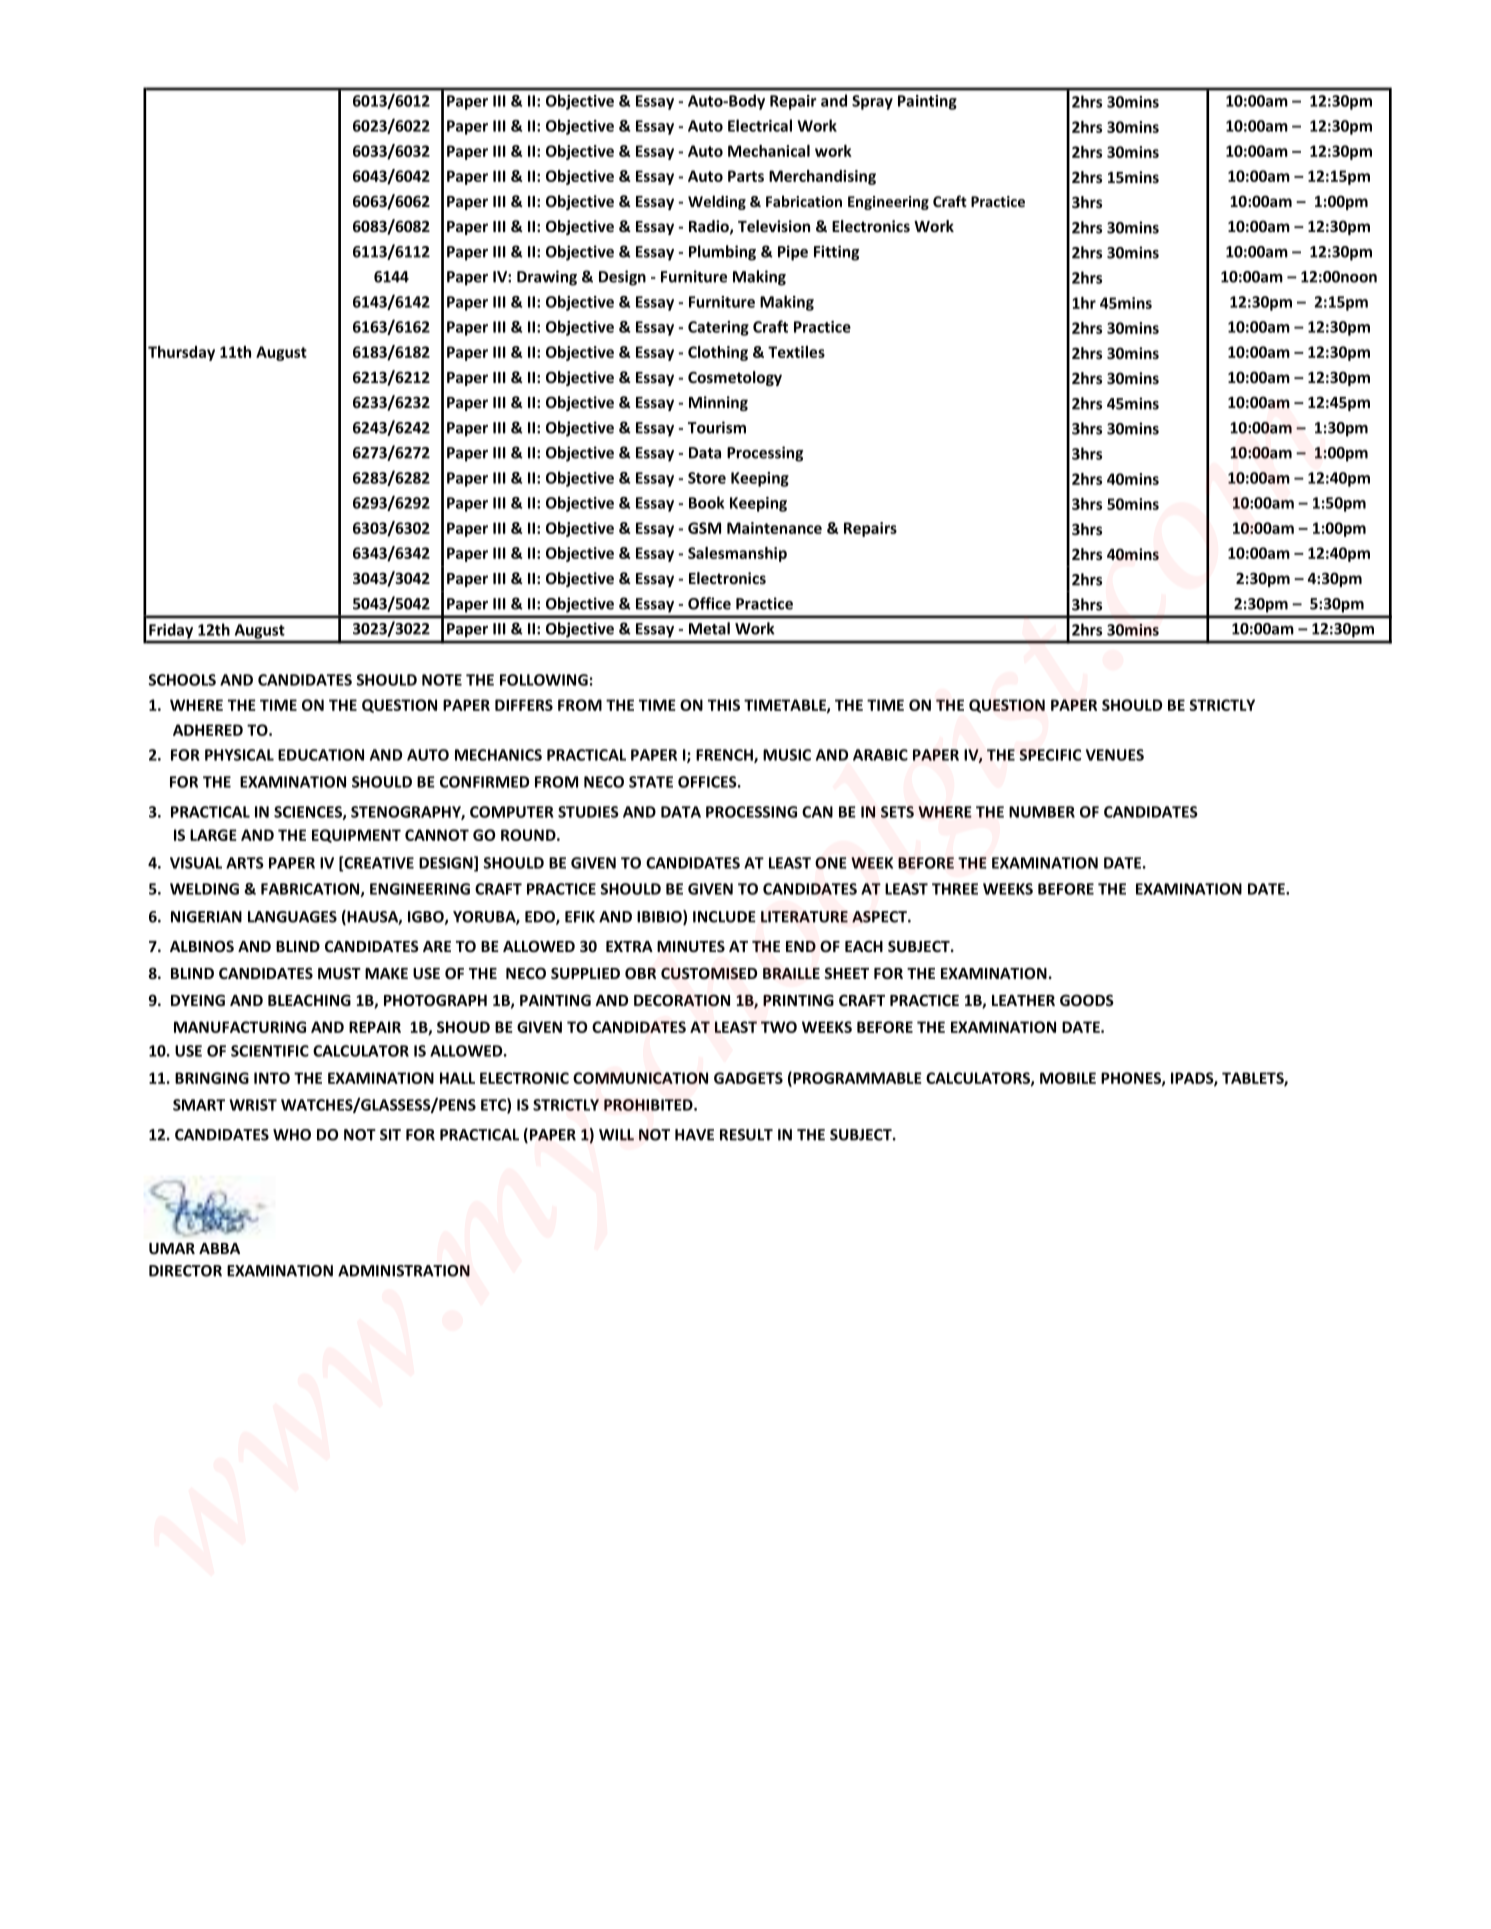 This screenshot has width=1491, height=1929. I want to click on ABBA, so click(219, 1248).
